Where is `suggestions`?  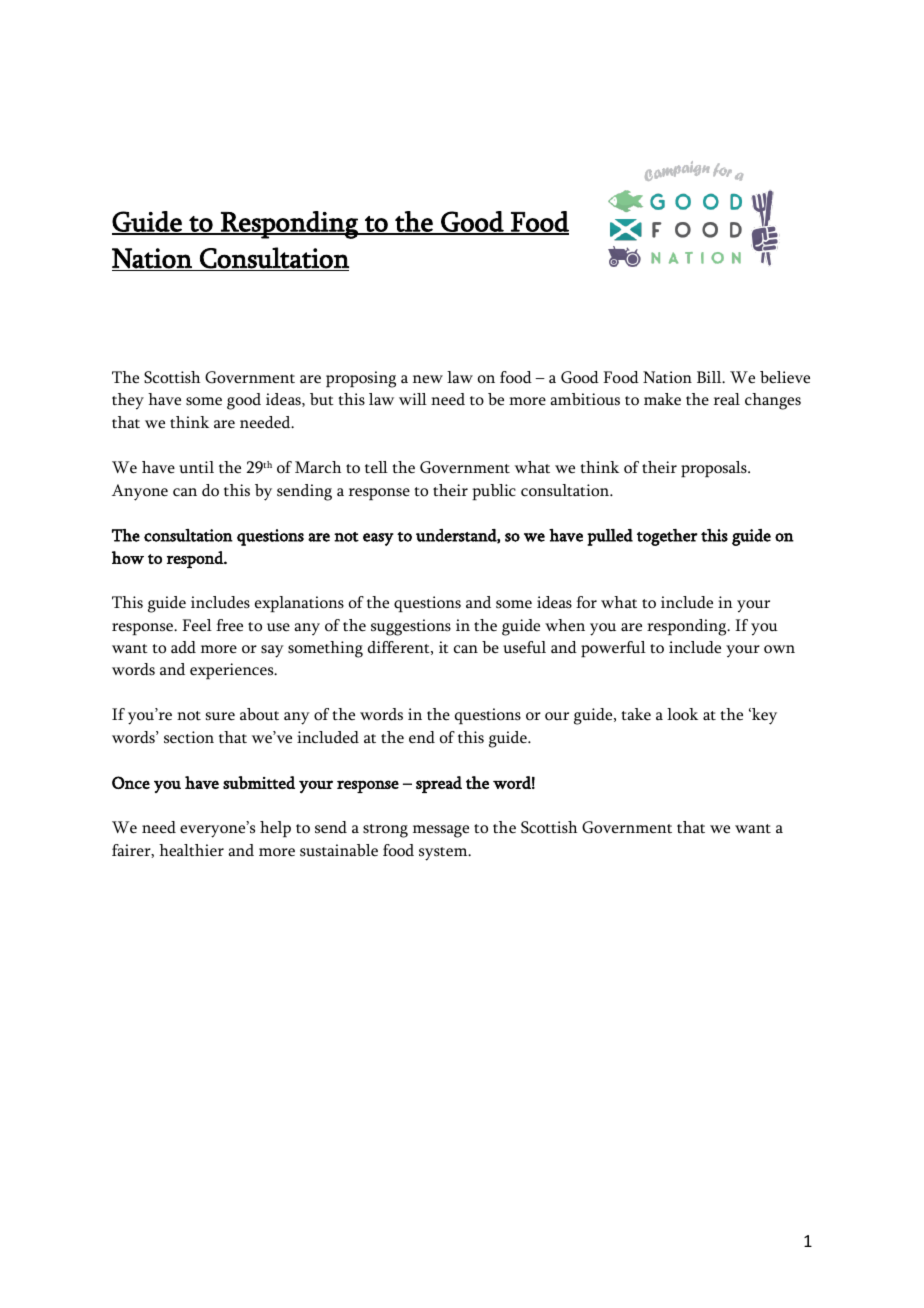
suggestions is located at coordinates (411, 627).
